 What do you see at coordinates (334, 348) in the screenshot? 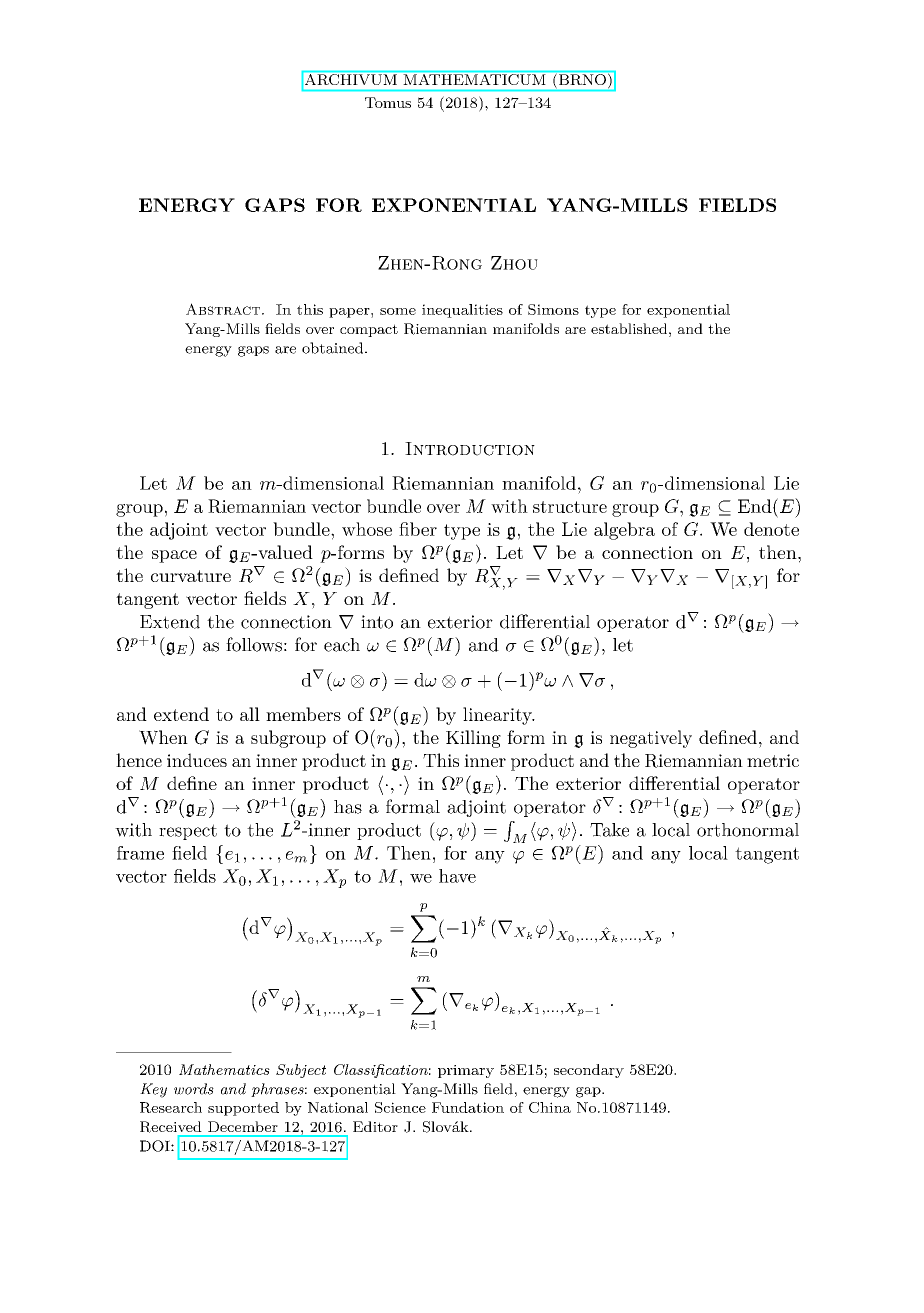
I see `obtained` at bounding box center [334, 348].
